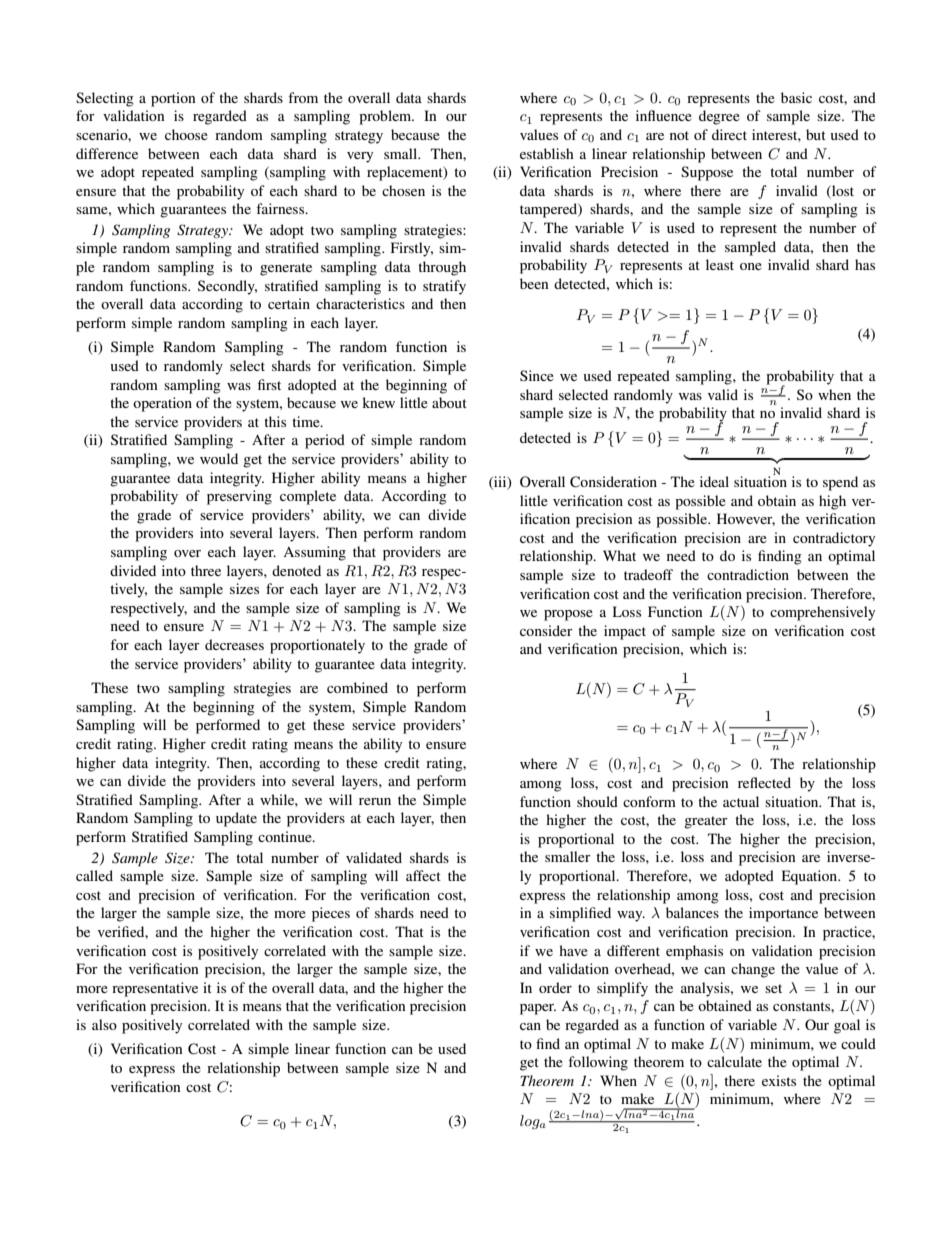 This page has height=1233, width=952. I want to click on update, so click(236, 819).
